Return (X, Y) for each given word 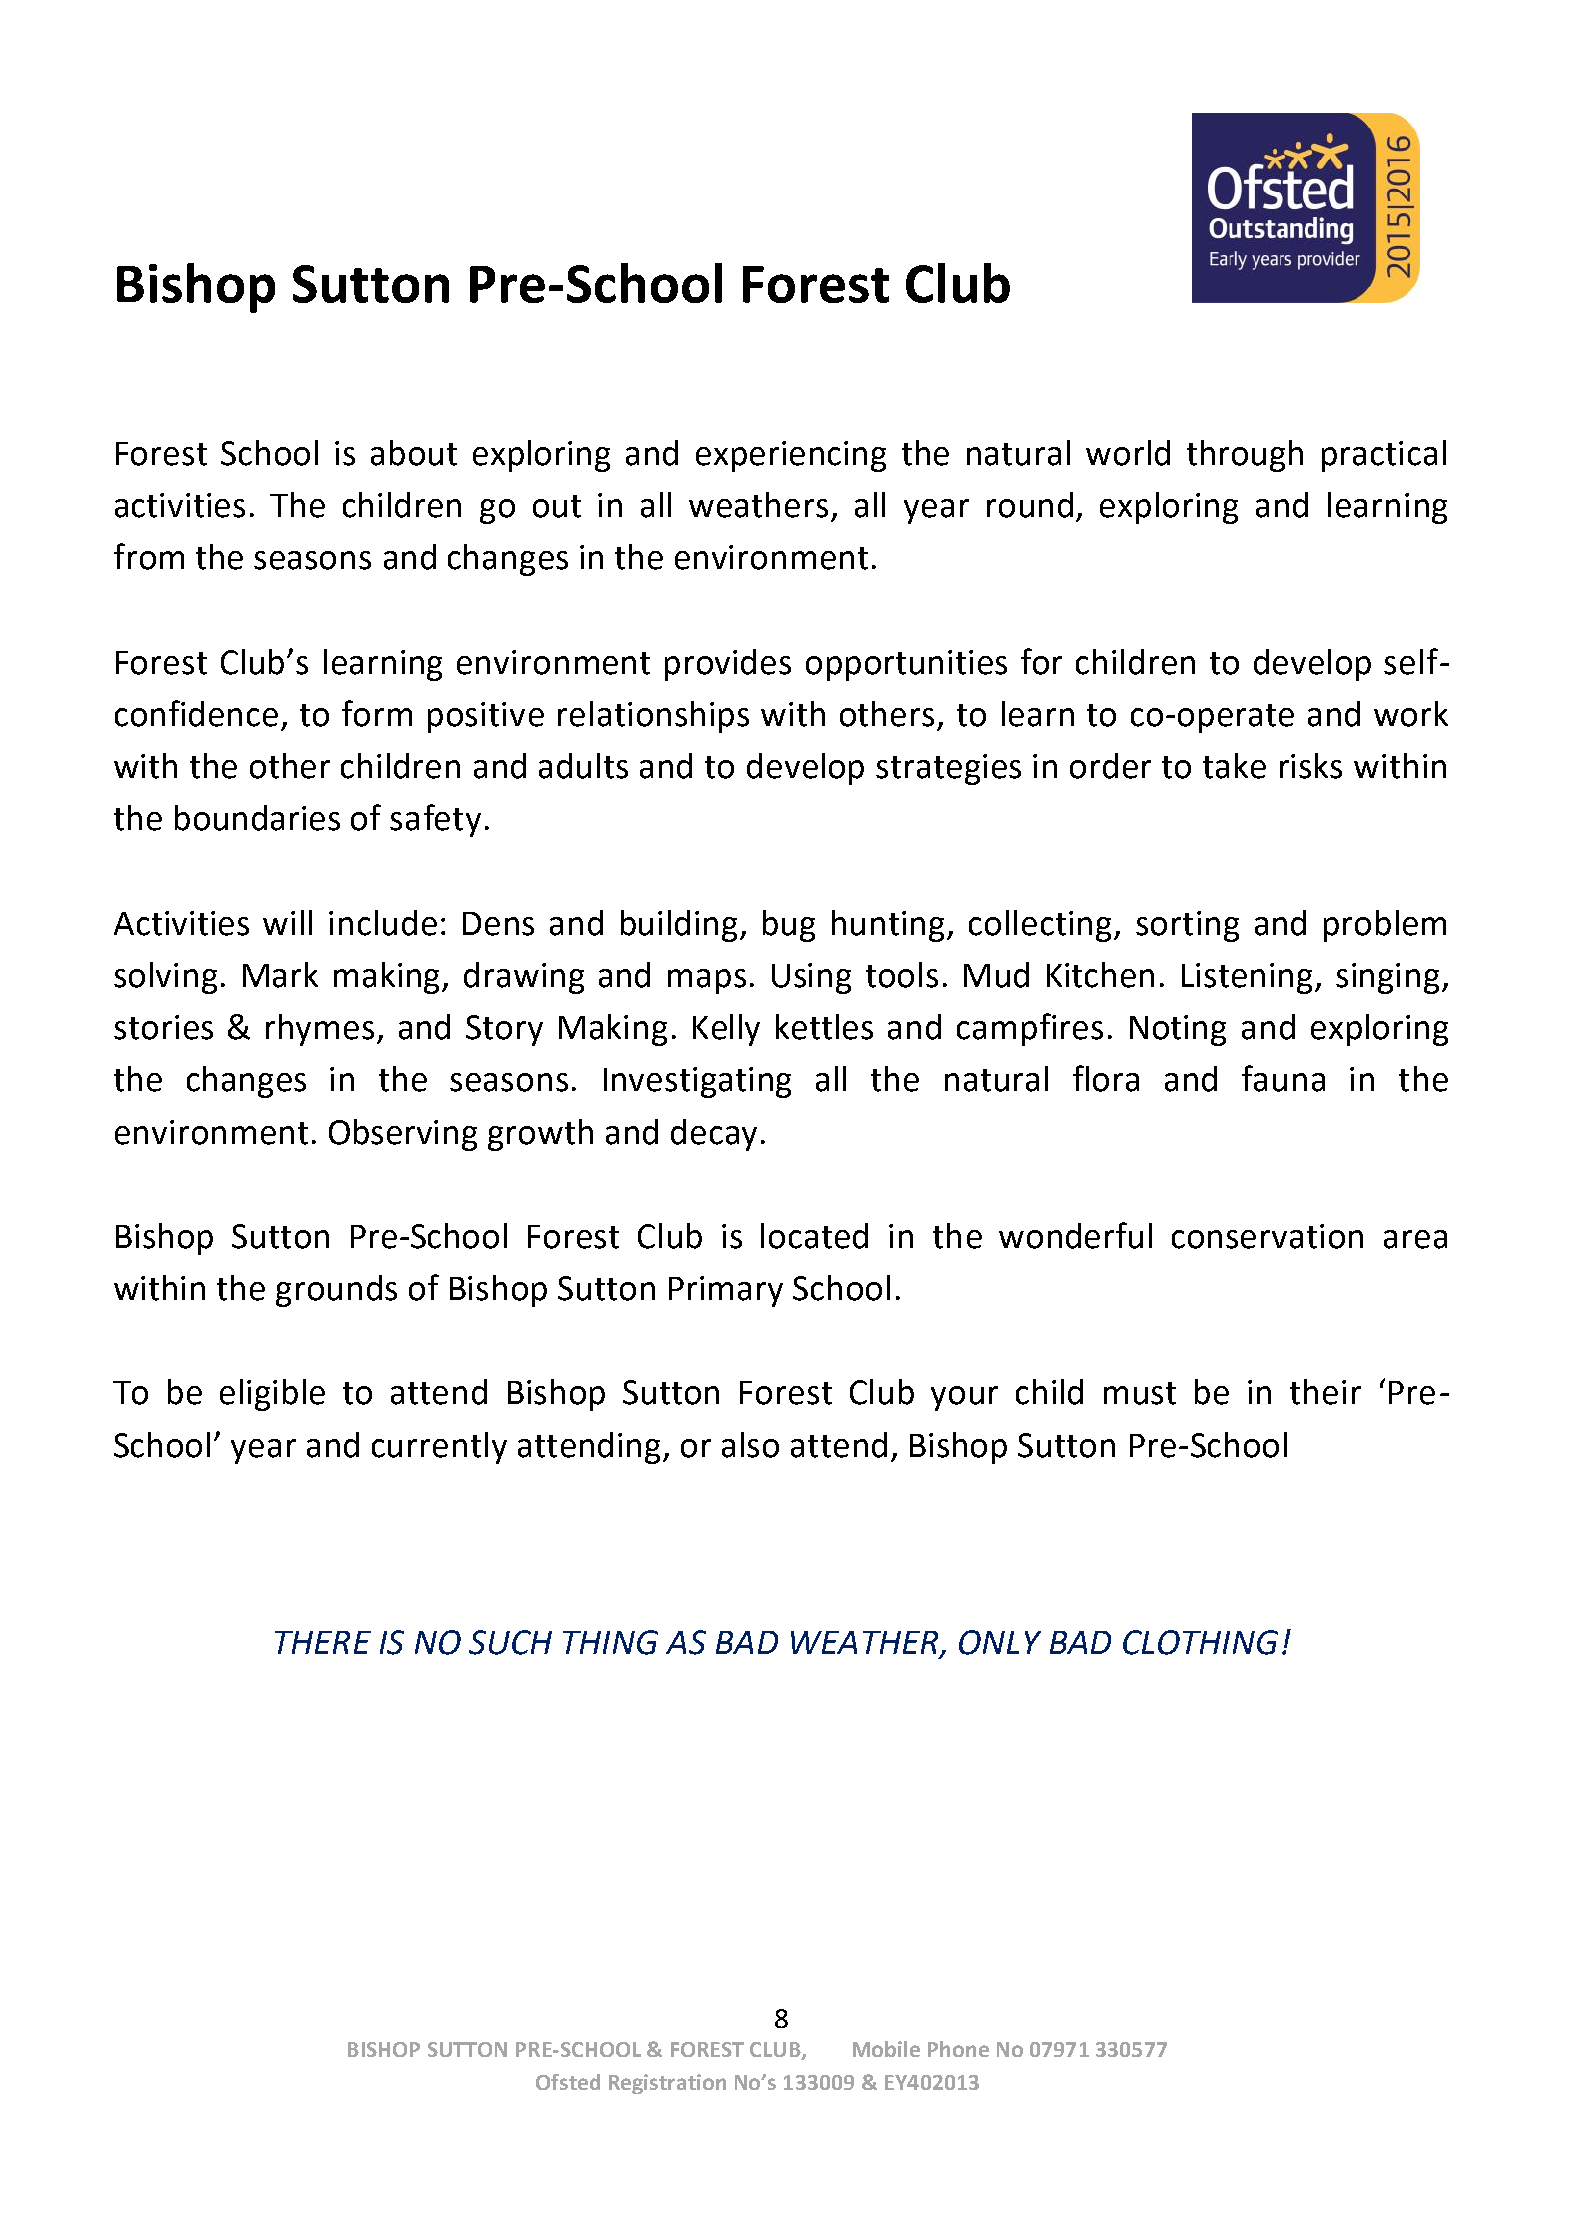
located (814, 1236)
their (1325, 1392)
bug (789, 926)
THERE (323, 1642)
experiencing (791, 456)
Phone (958, 2049)
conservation (1267, 1236)
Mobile (886, 2049)
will (287, 922)
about (414, 453)
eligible (272, 1395)
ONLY (1000, 1642)
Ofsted (568, 2082)
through (1245, 456)
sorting (1187, 926)
